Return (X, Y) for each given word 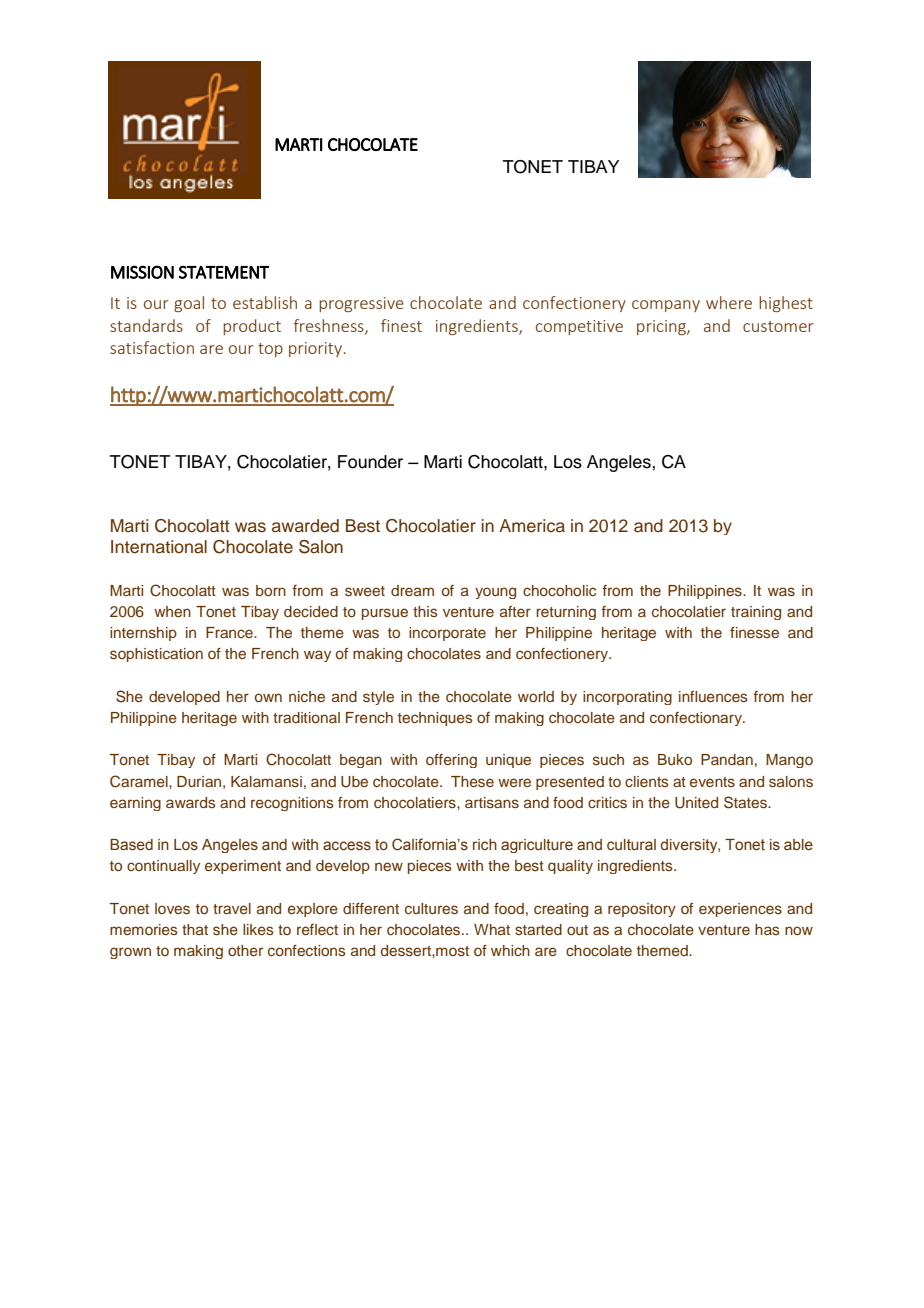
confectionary (697, 719)
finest (401, 325)
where (729, 302)
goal (189, 304)
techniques (435, 719)
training (756, 613)
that (195, 929)
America (532, 526)
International (159, 547)
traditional (306, 717)
